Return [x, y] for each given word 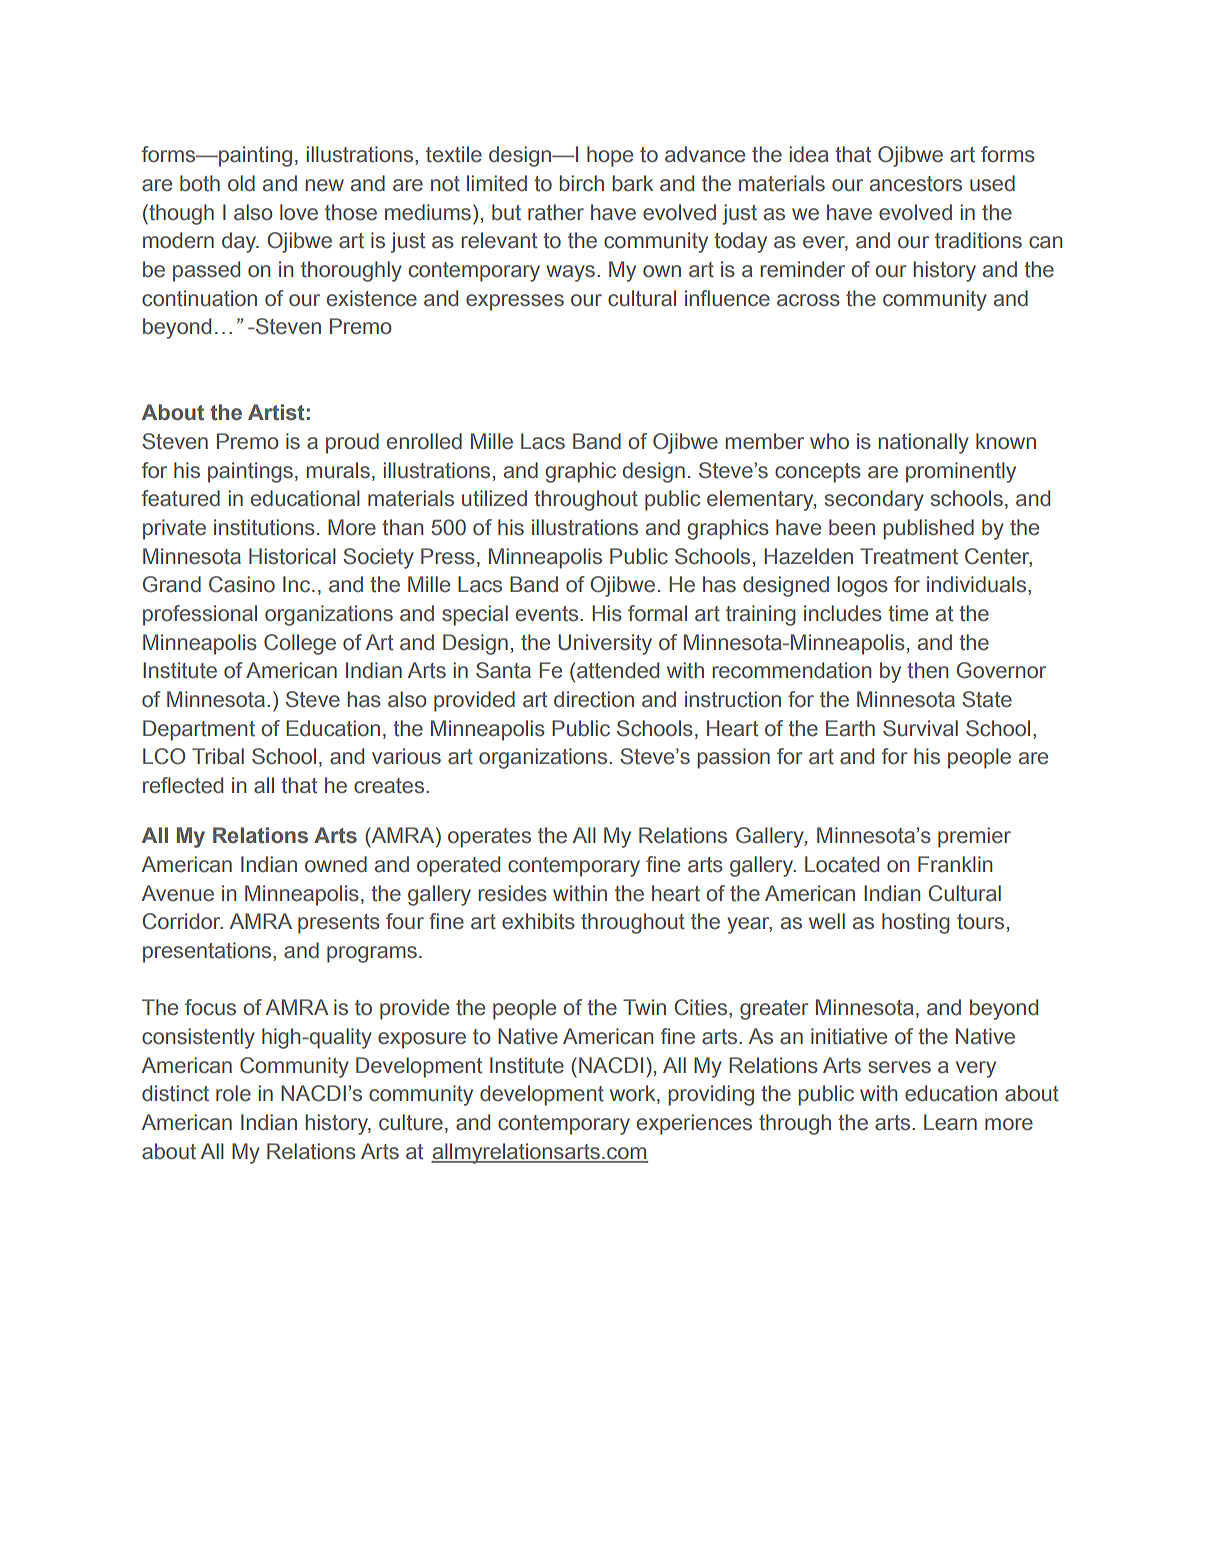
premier [974, 837]
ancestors [916, 184]
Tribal [218, 756]
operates [489, 838]
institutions [264, 527]
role [233, 1093]
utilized [494, 498]
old [241, 183]
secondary [874, 500]
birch [582, 183]
